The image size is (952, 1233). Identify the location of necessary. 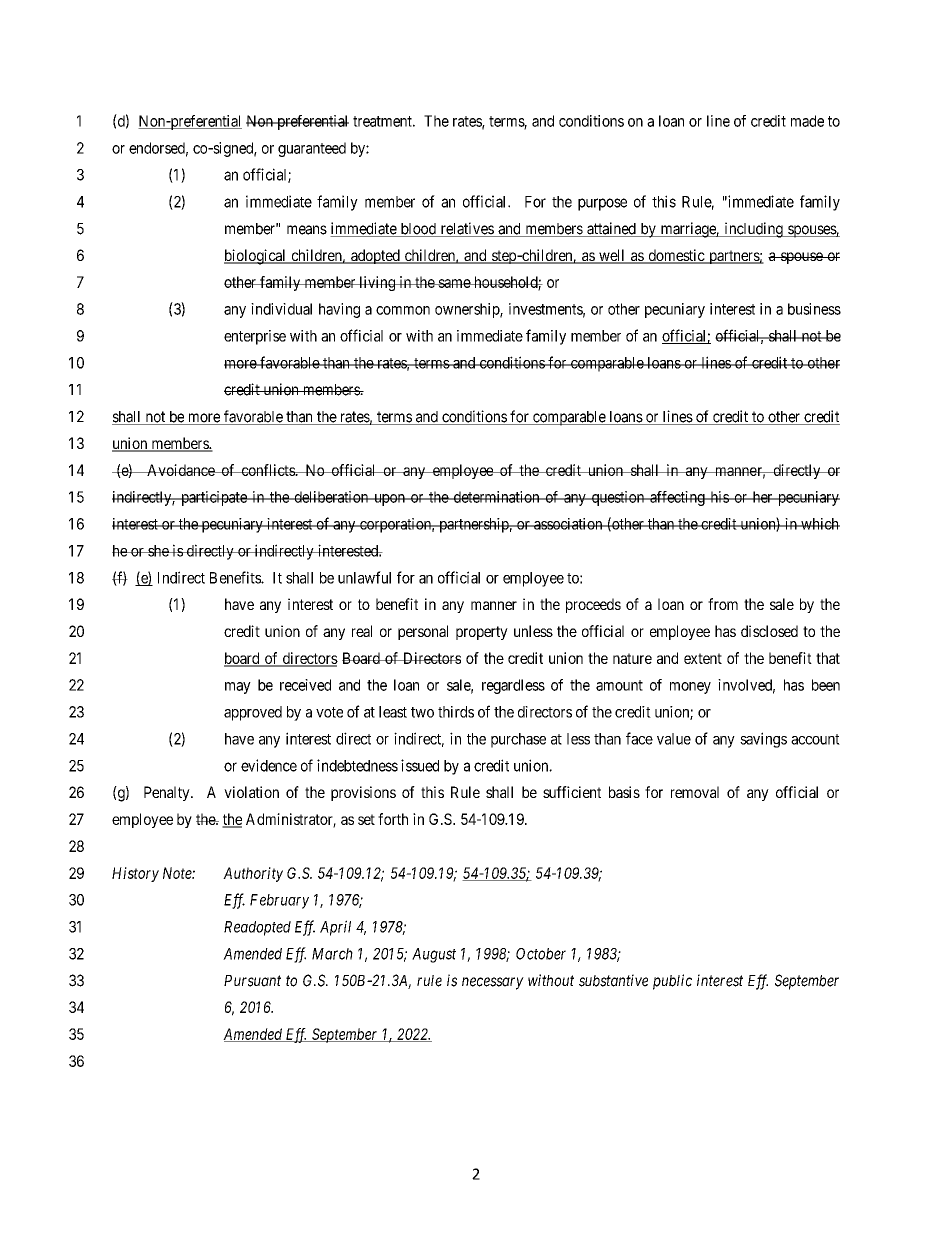
(493, 983).
